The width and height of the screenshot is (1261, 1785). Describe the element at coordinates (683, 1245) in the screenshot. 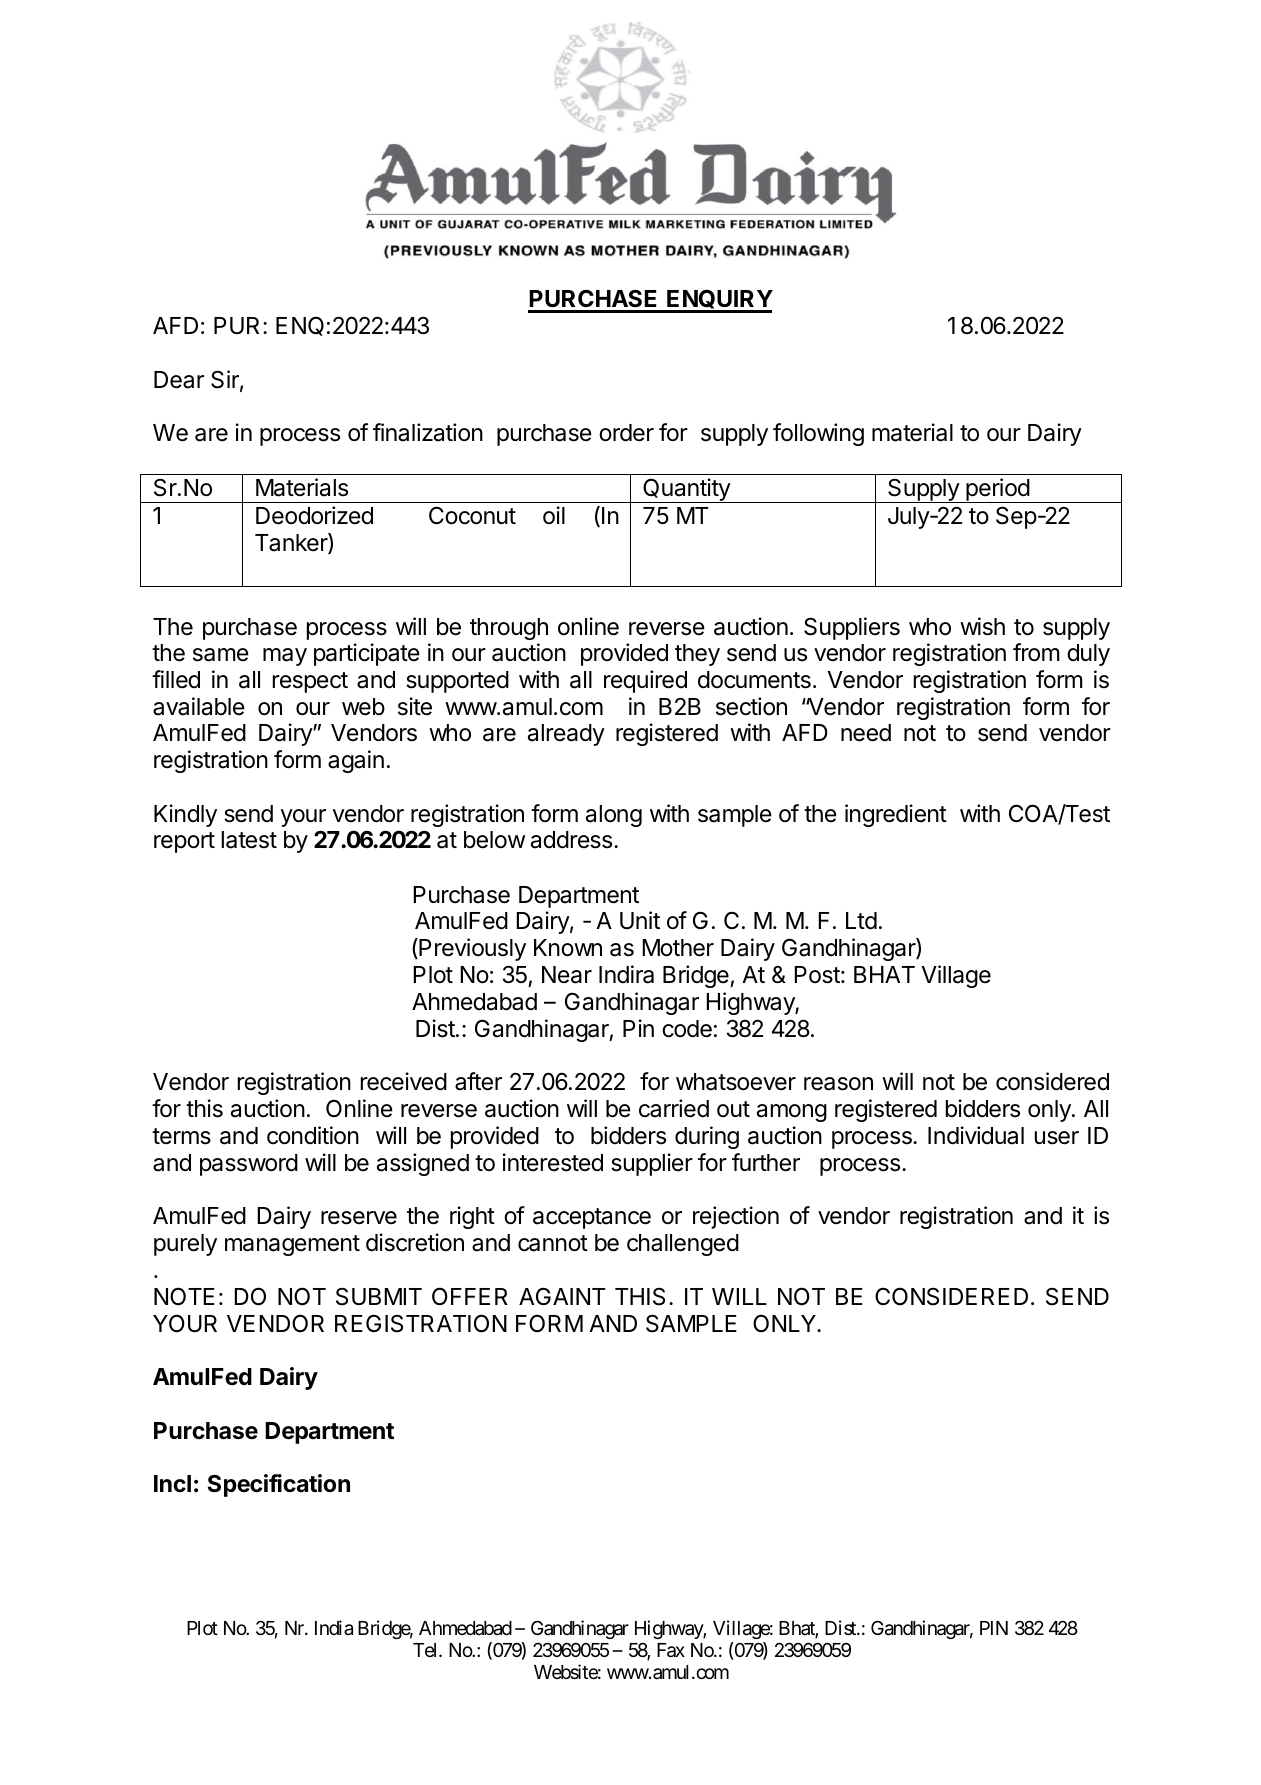

I see `challenged` at that location.
